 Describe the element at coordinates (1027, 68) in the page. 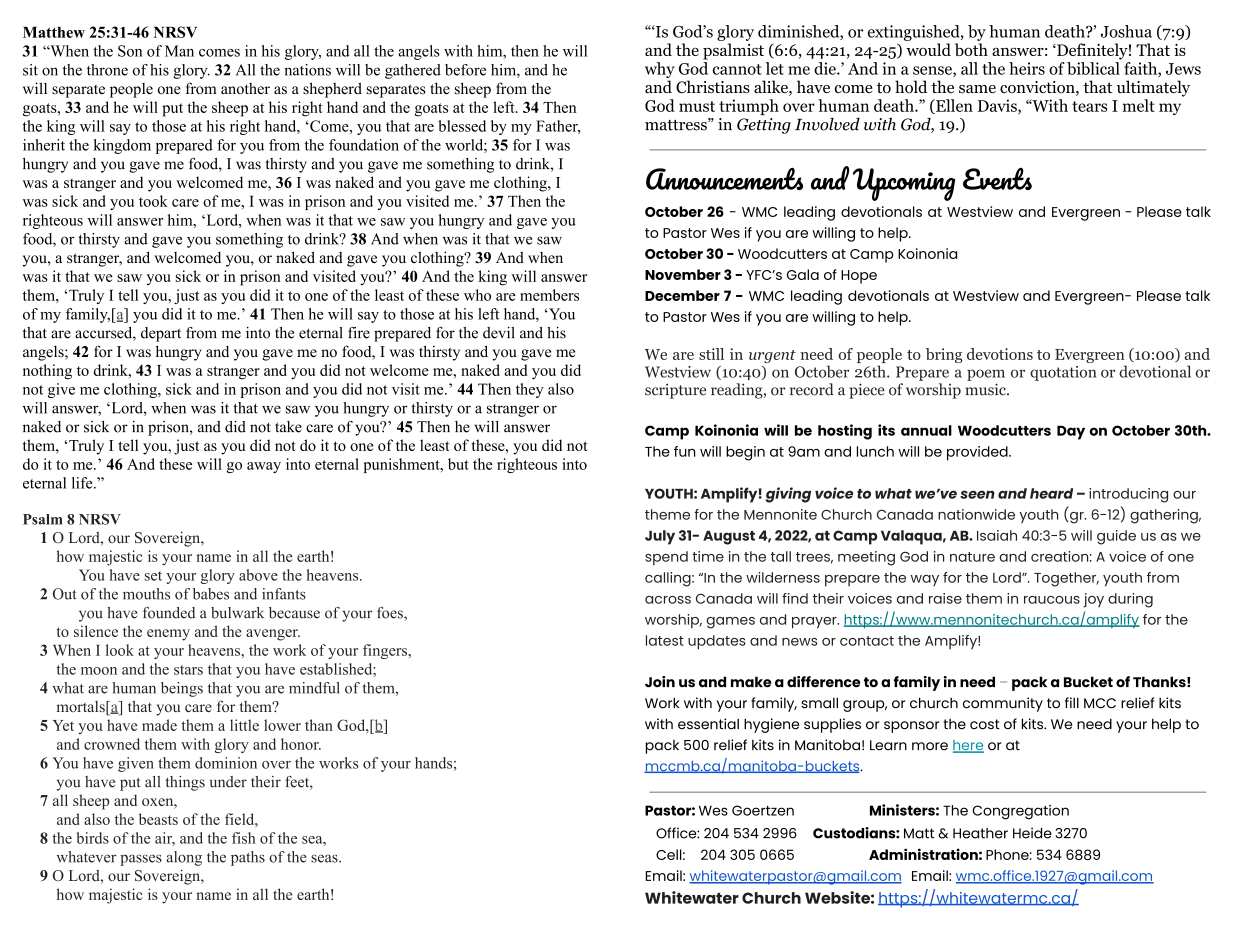

I see `heirs` at that location.
